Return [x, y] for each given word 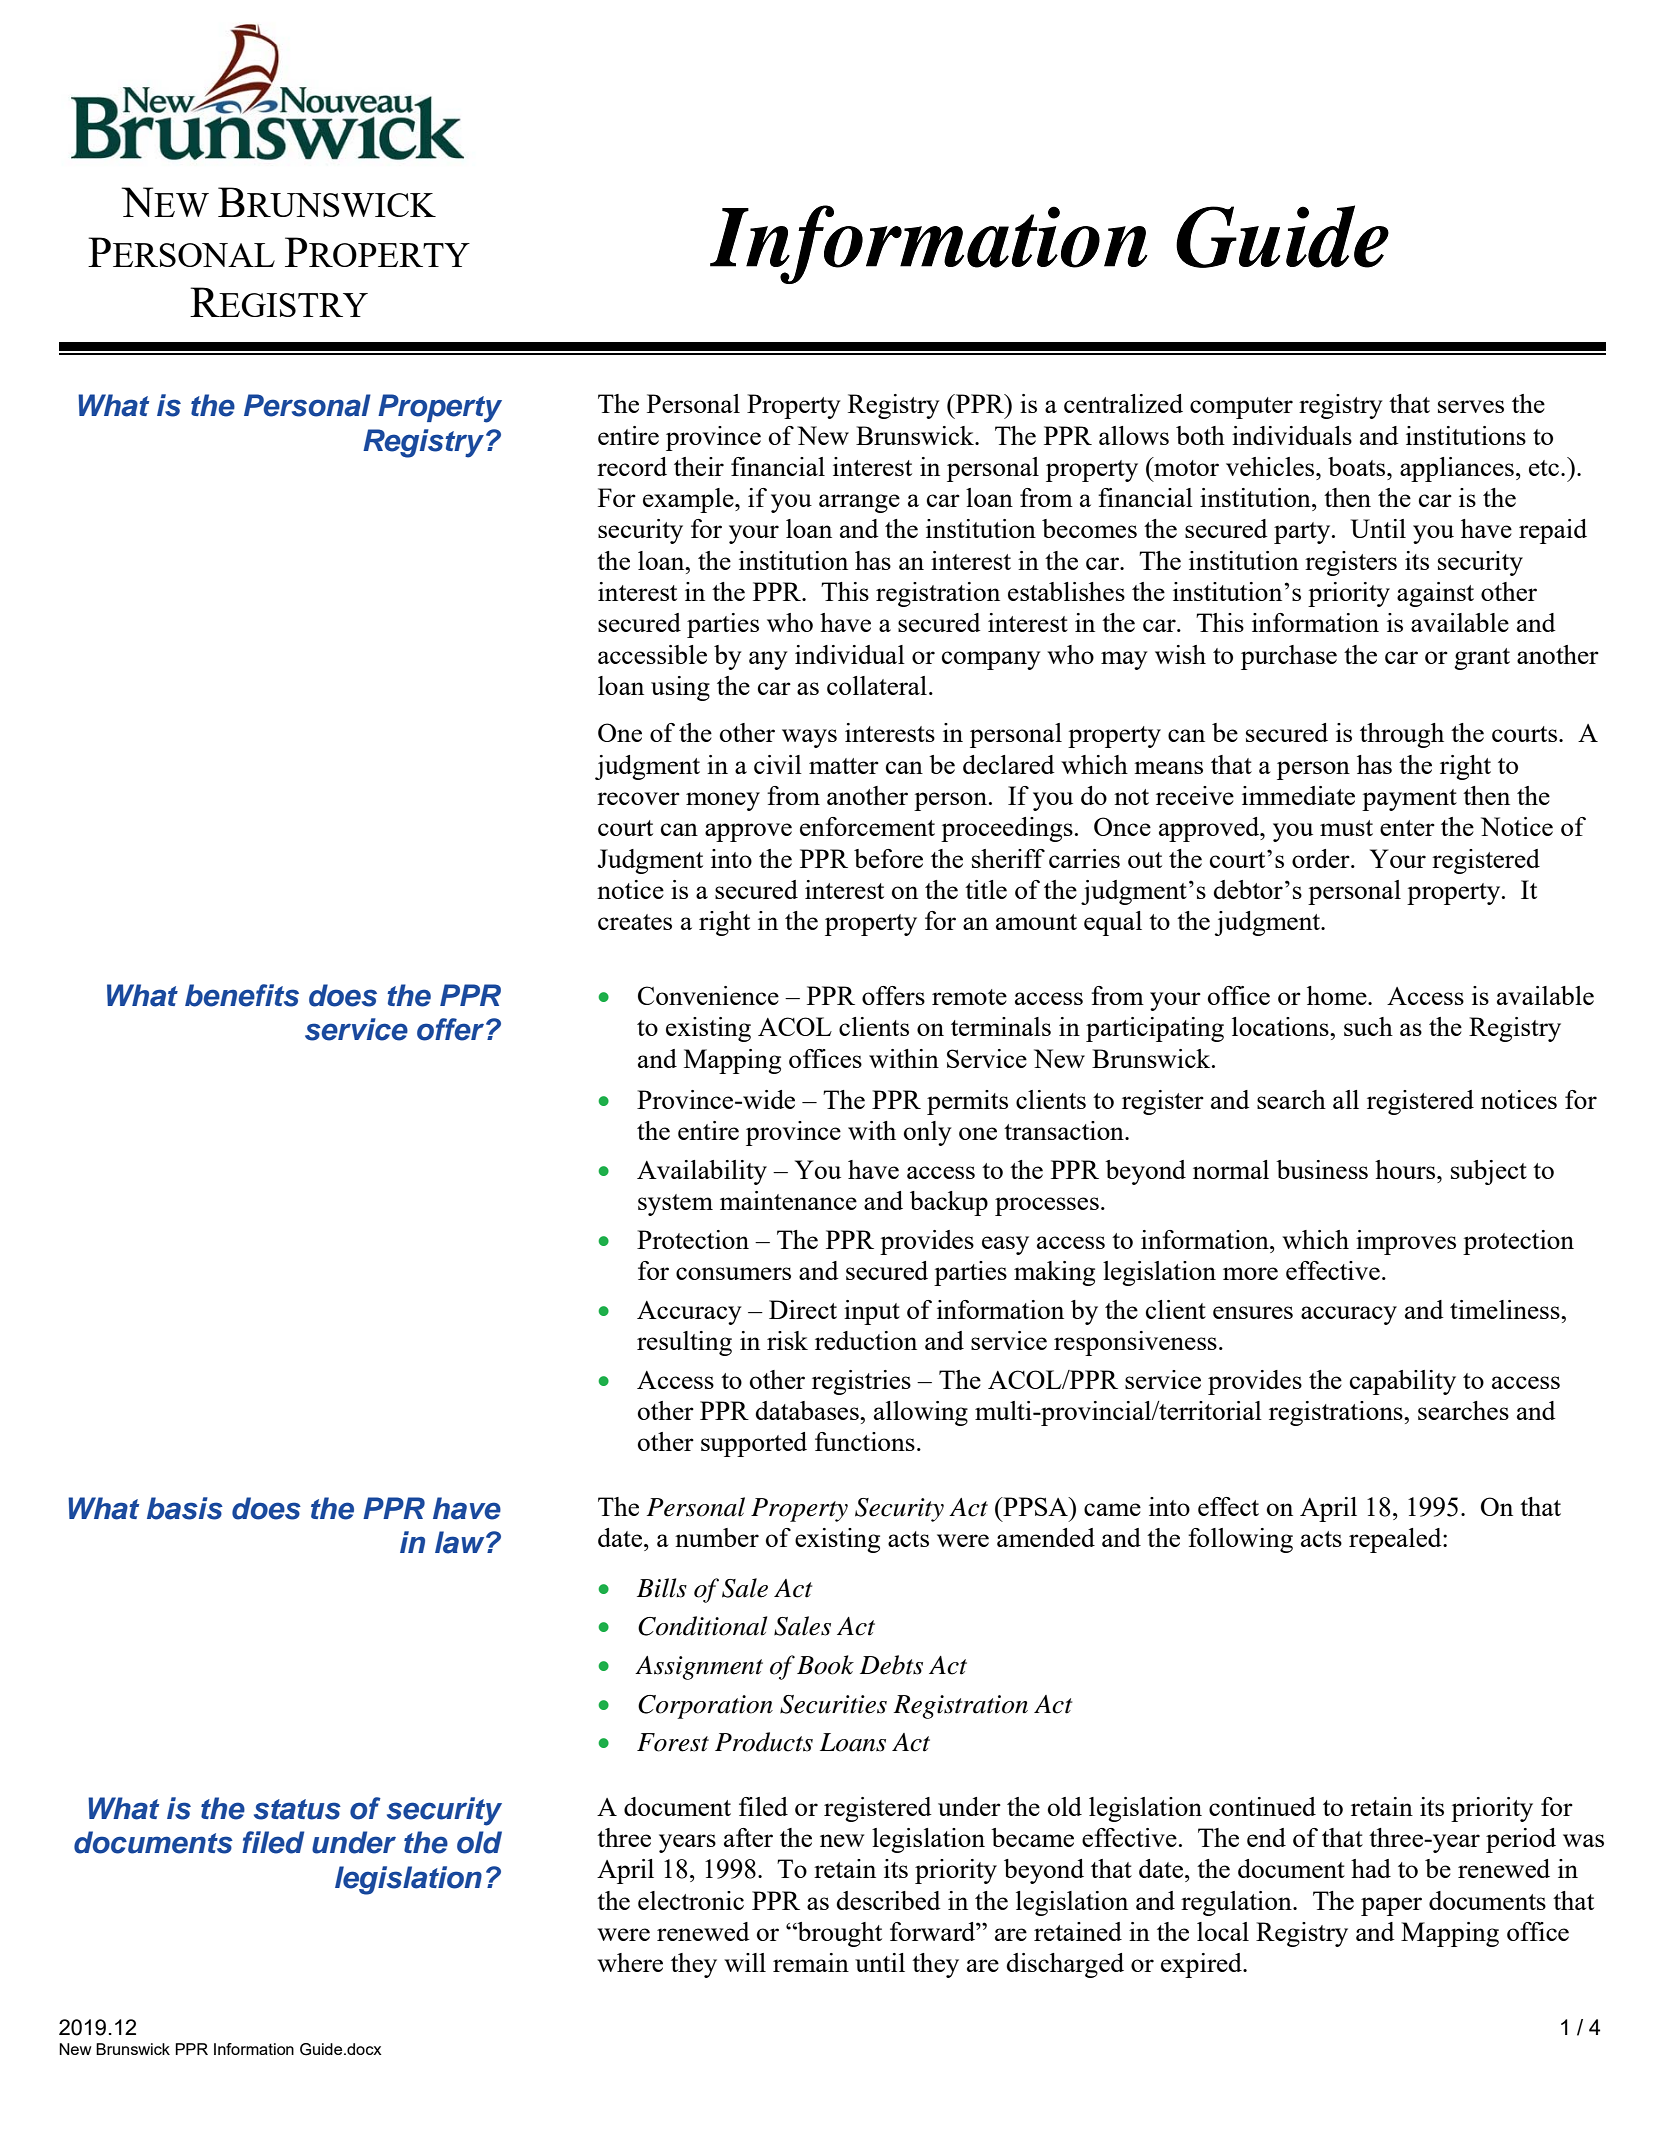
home [1338, 995]
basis [185, 1508]
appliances [1457, 469]
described [888, 1900]
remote [969, 997]
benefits [242, 995]
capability [1403, 1382]
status [297, 1809]
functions [865, 1441]
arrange [859, 503]
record [632, 466]
